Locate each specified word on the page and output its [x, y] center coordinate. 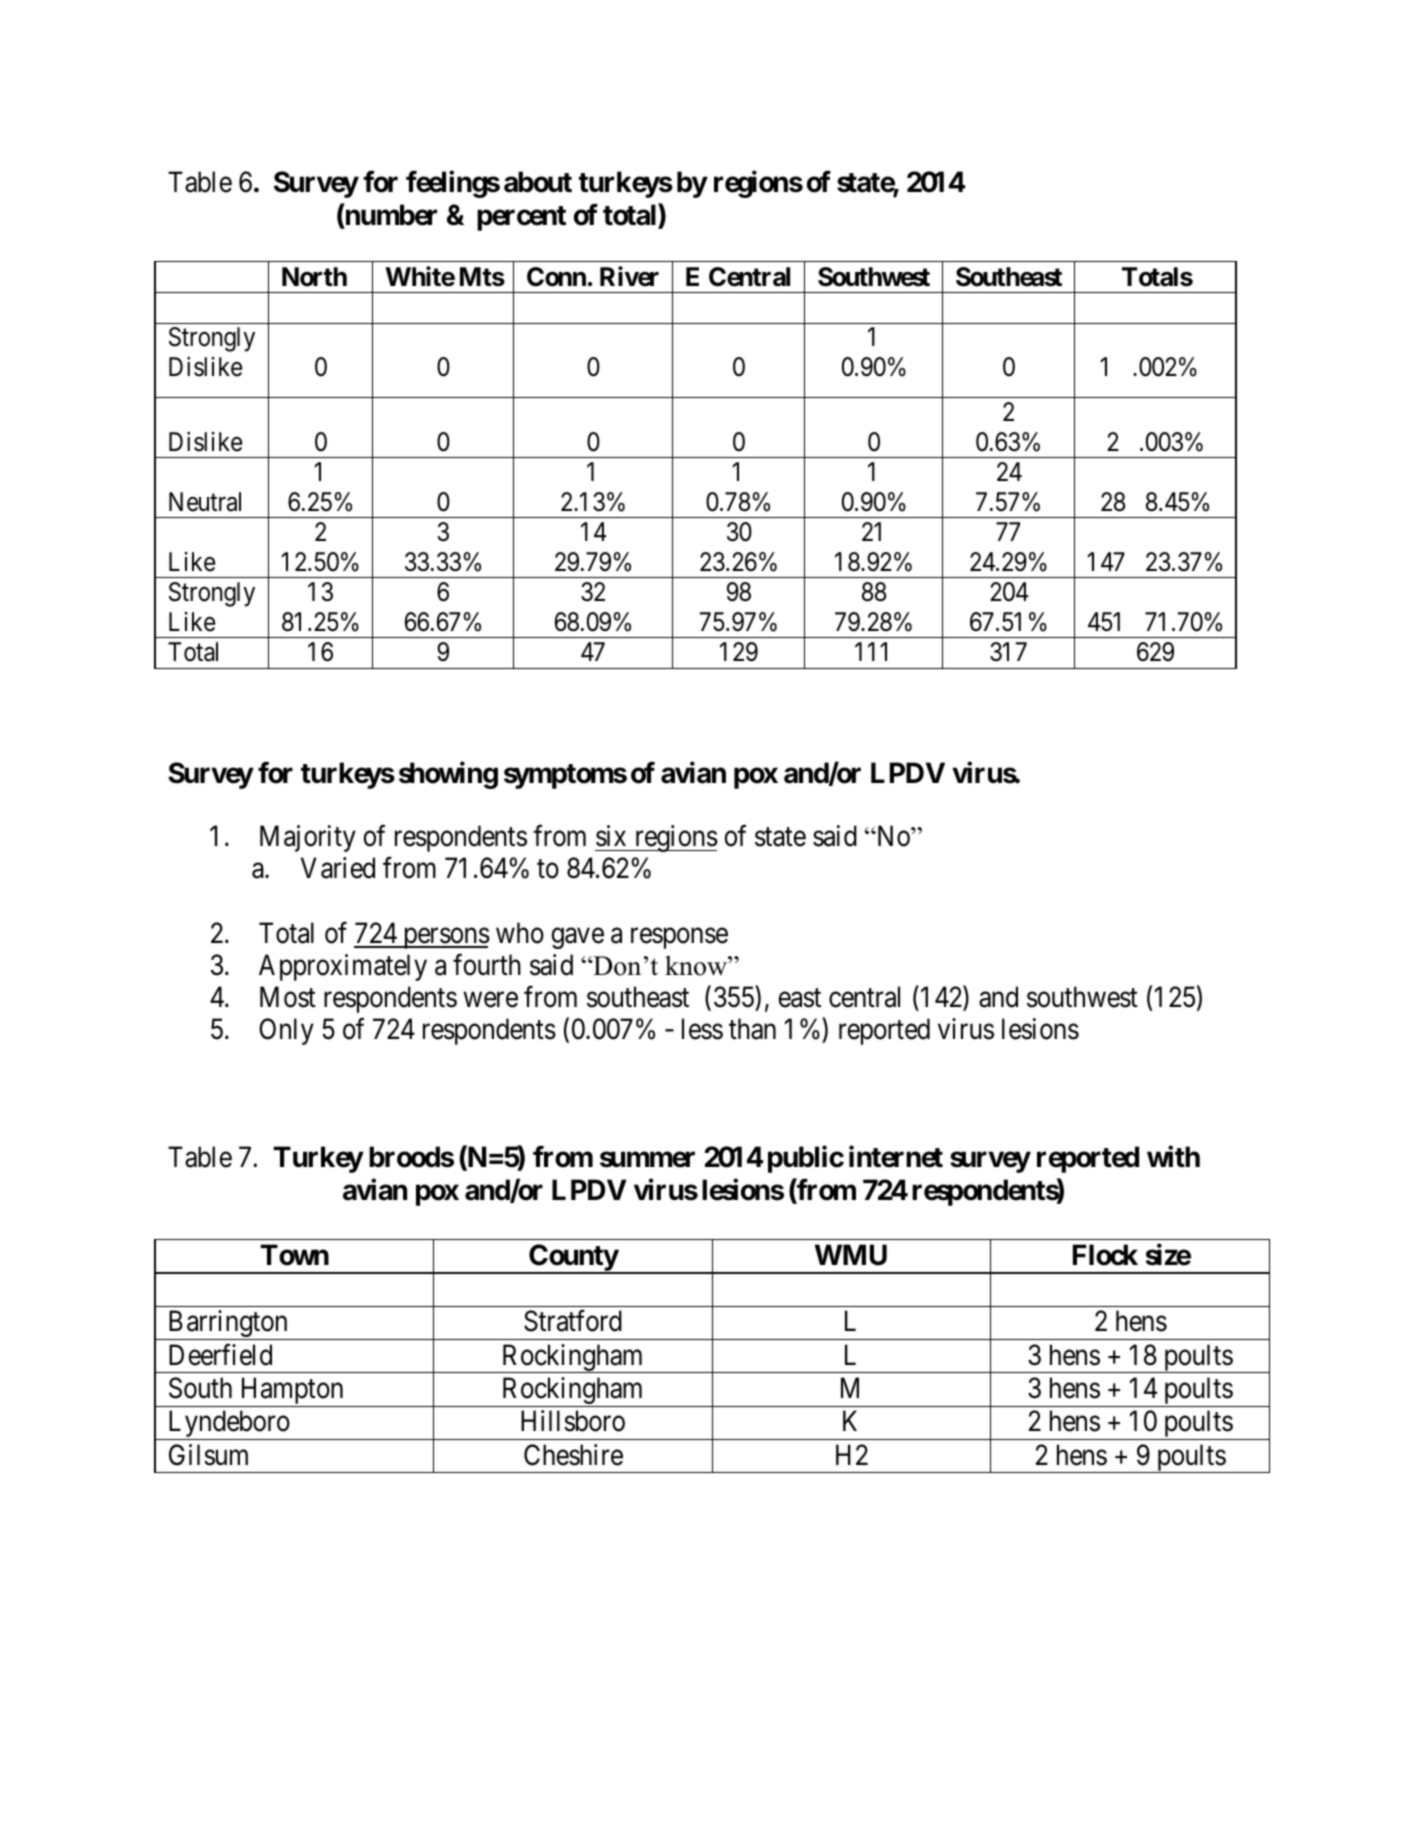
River [629, 276]
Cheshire [573, 1455]
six [611, 836]
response [679, 938]
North [314, 277]
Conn [556, 277]
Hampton [292, 1392]
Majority [308, 838]
